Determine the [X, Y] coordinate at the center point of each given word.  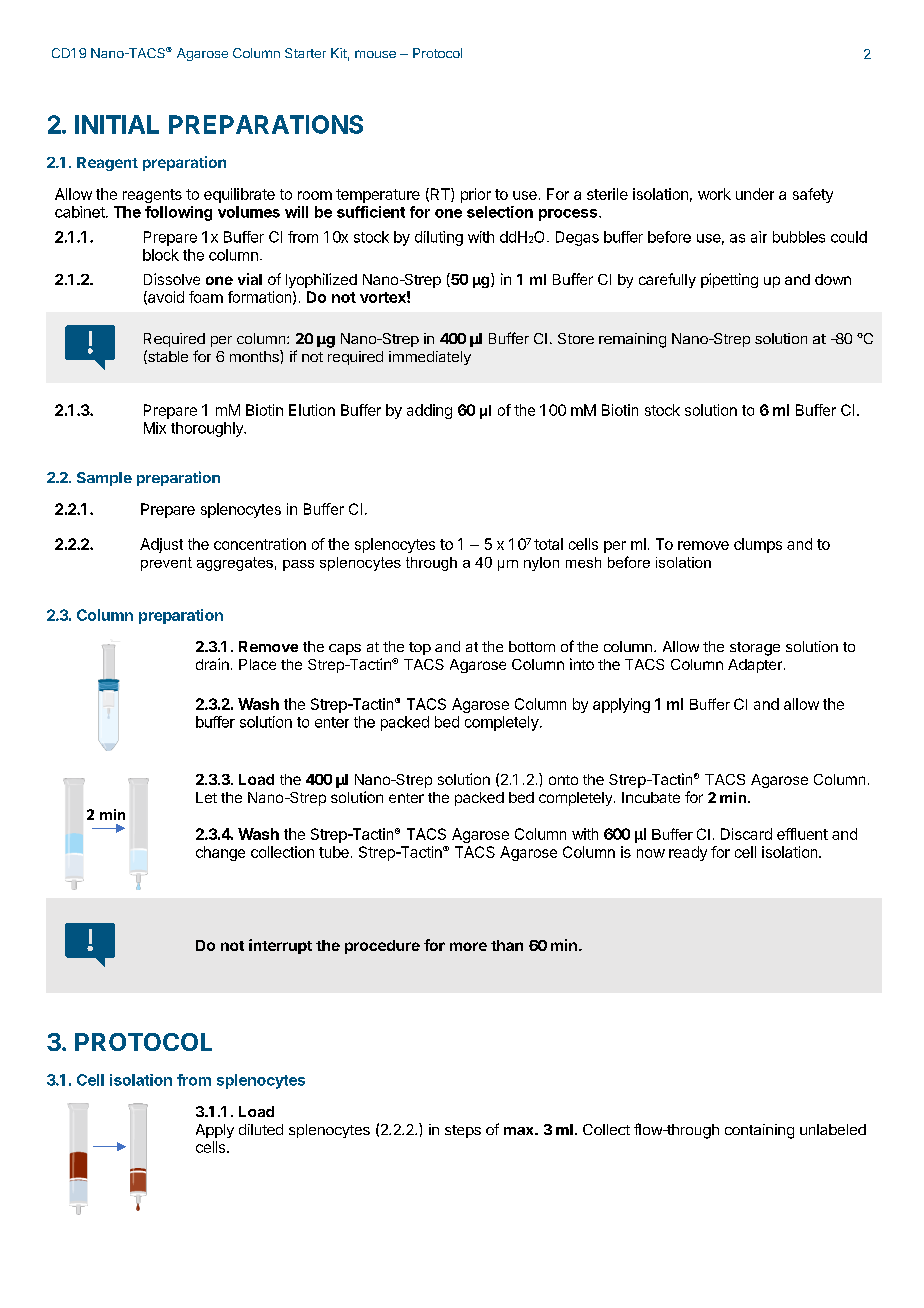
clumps [758, 545]
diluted [261, 1129]
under [755, 194]
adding [429, 411]
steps [463, 1131]
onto [563, 780]
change [220, 853]
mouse [375, 54]
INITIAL [117, 124]
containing [759, 1131]
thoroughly [208, 429]
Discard [746, 834]
